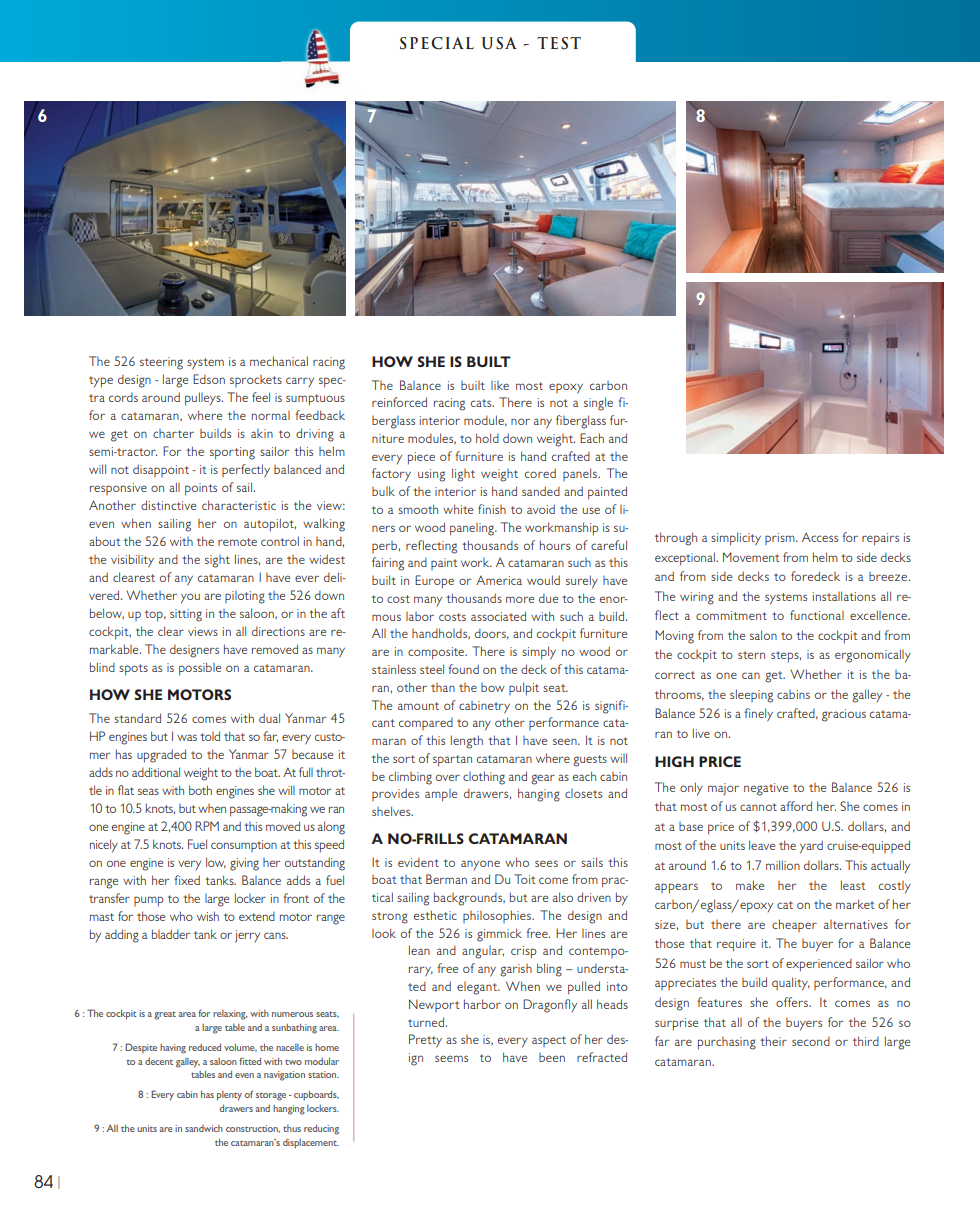 Image resolution: width=980 pixels, height=1226 pixels. Describe the element at coordinates (817, 615) in the screenshot. I see `functional` at that location.
